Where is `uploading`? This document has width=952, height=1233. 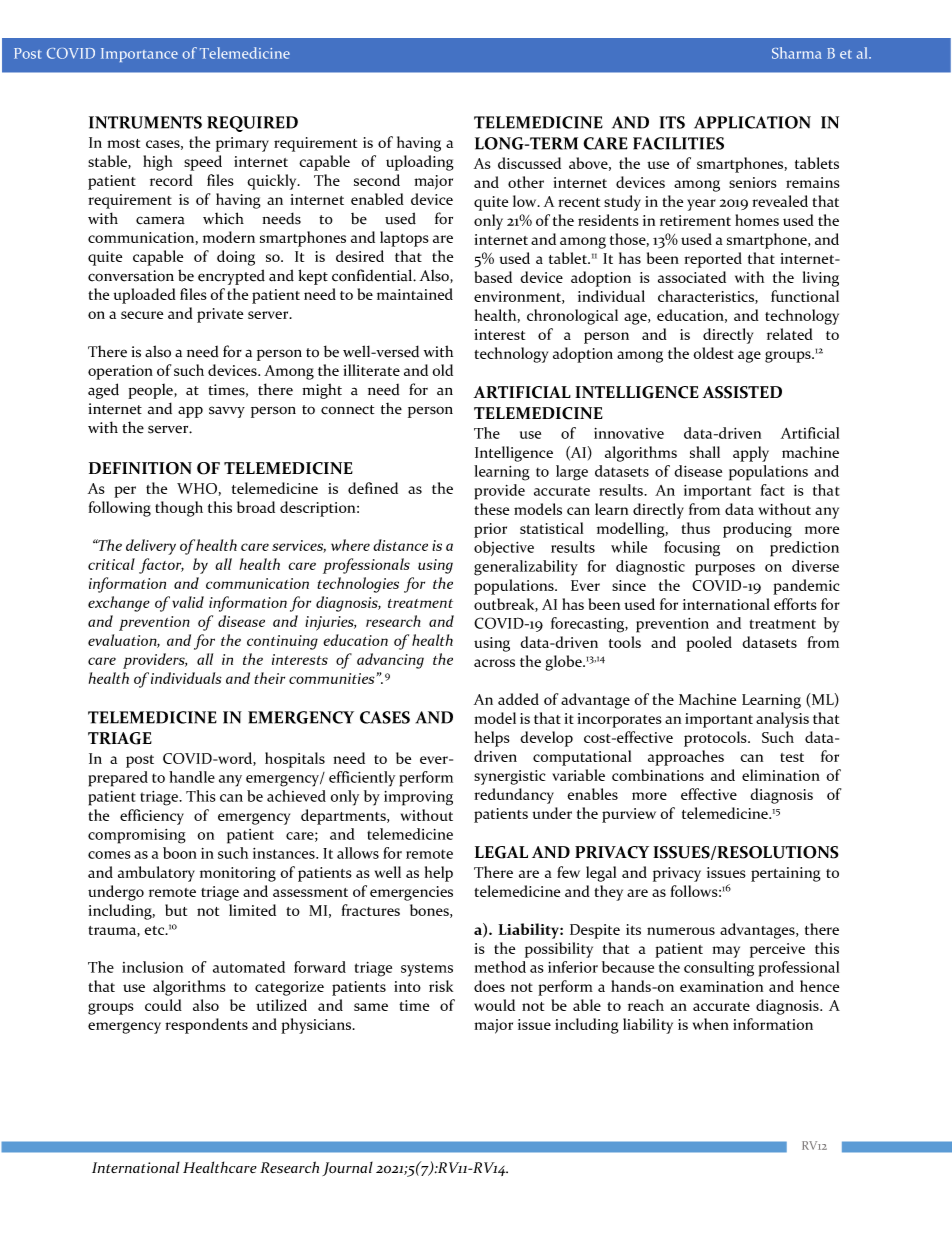 uploading is located at coordinates (420, 163).
